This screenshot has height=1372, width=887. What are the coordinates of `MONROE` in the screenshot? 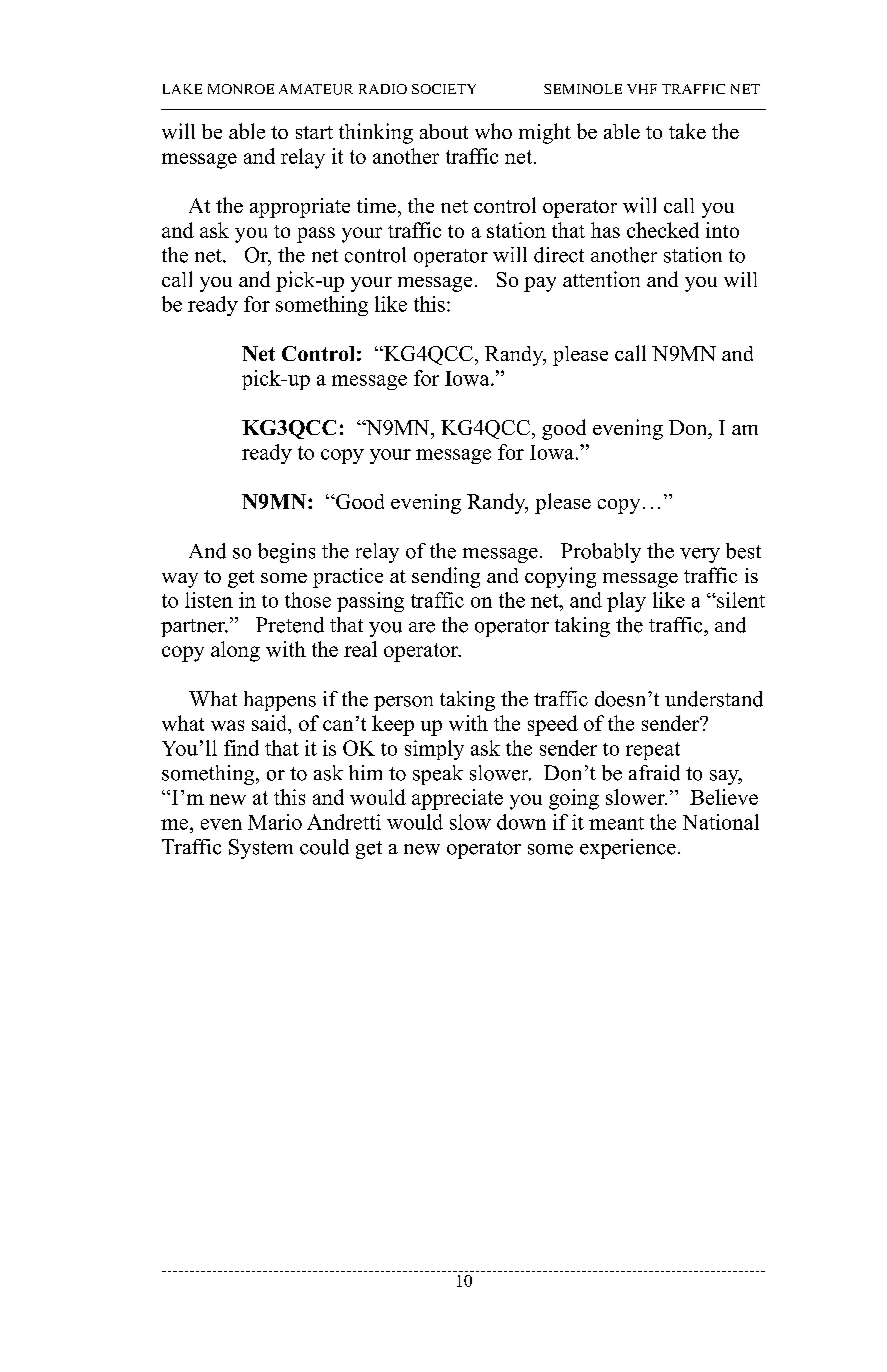 It's located at (241, 89).
